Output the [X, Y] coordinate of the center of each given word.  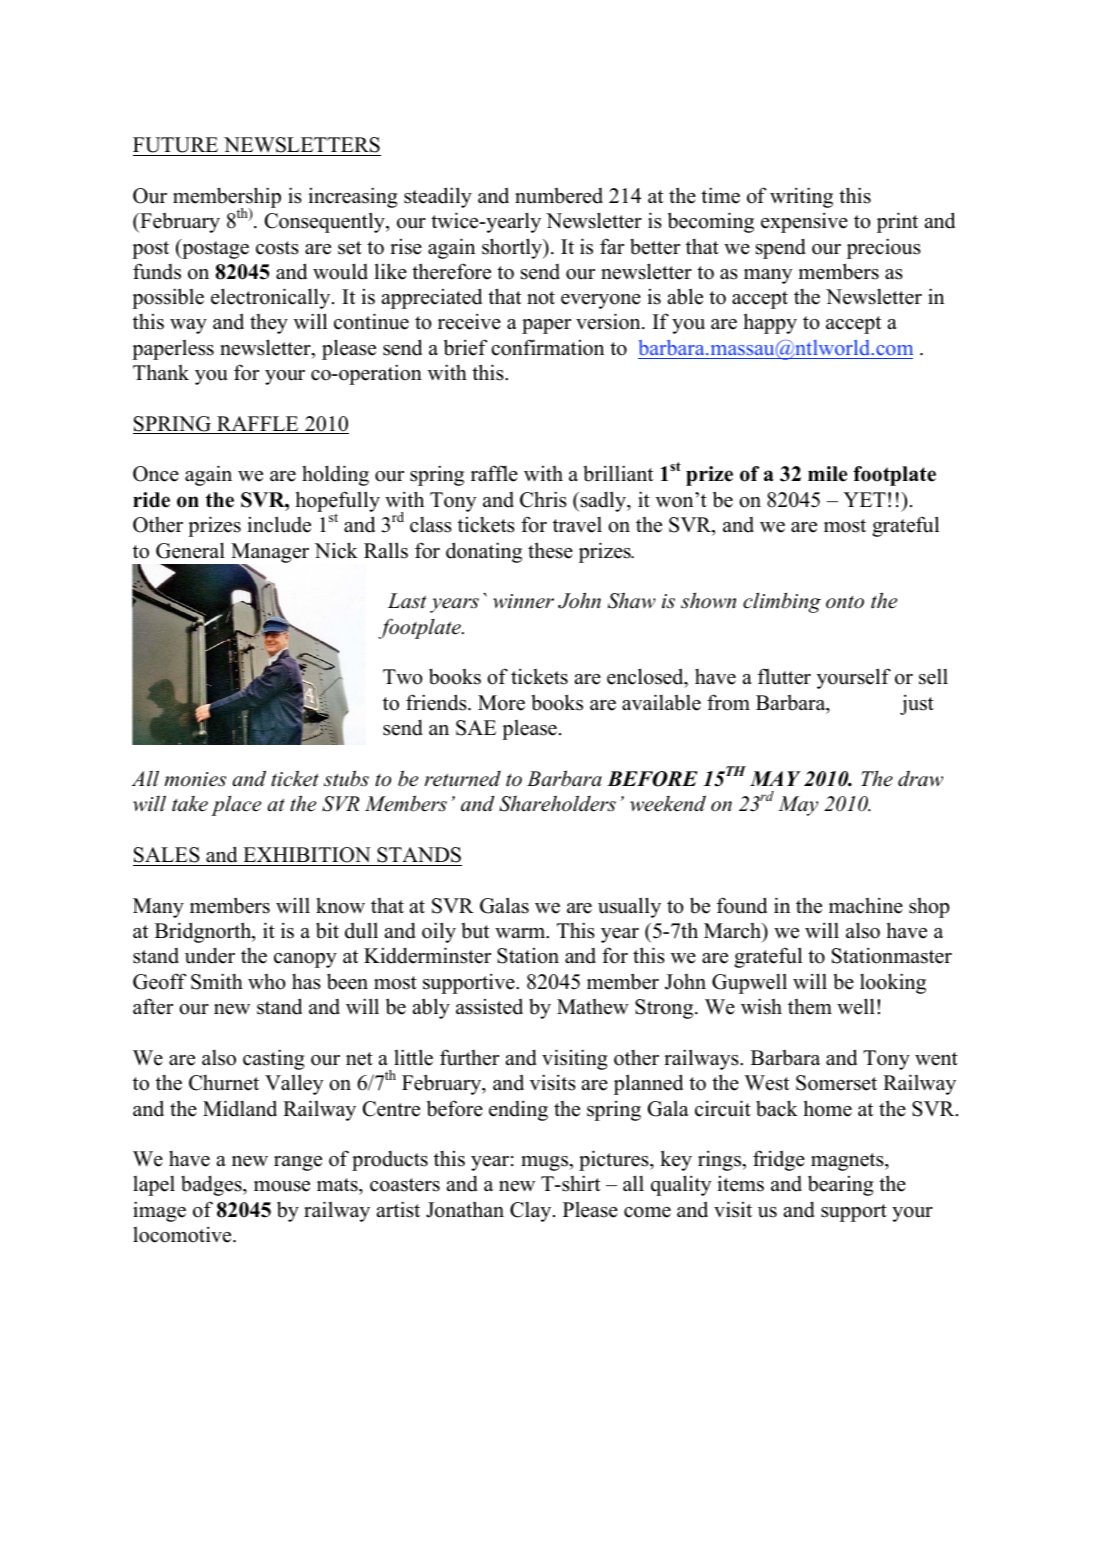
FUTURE [175, 145]
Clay [532, 1212]
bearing [840, 1185]
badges [212, 1185]
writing [801, 197]
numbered [559, 195]
